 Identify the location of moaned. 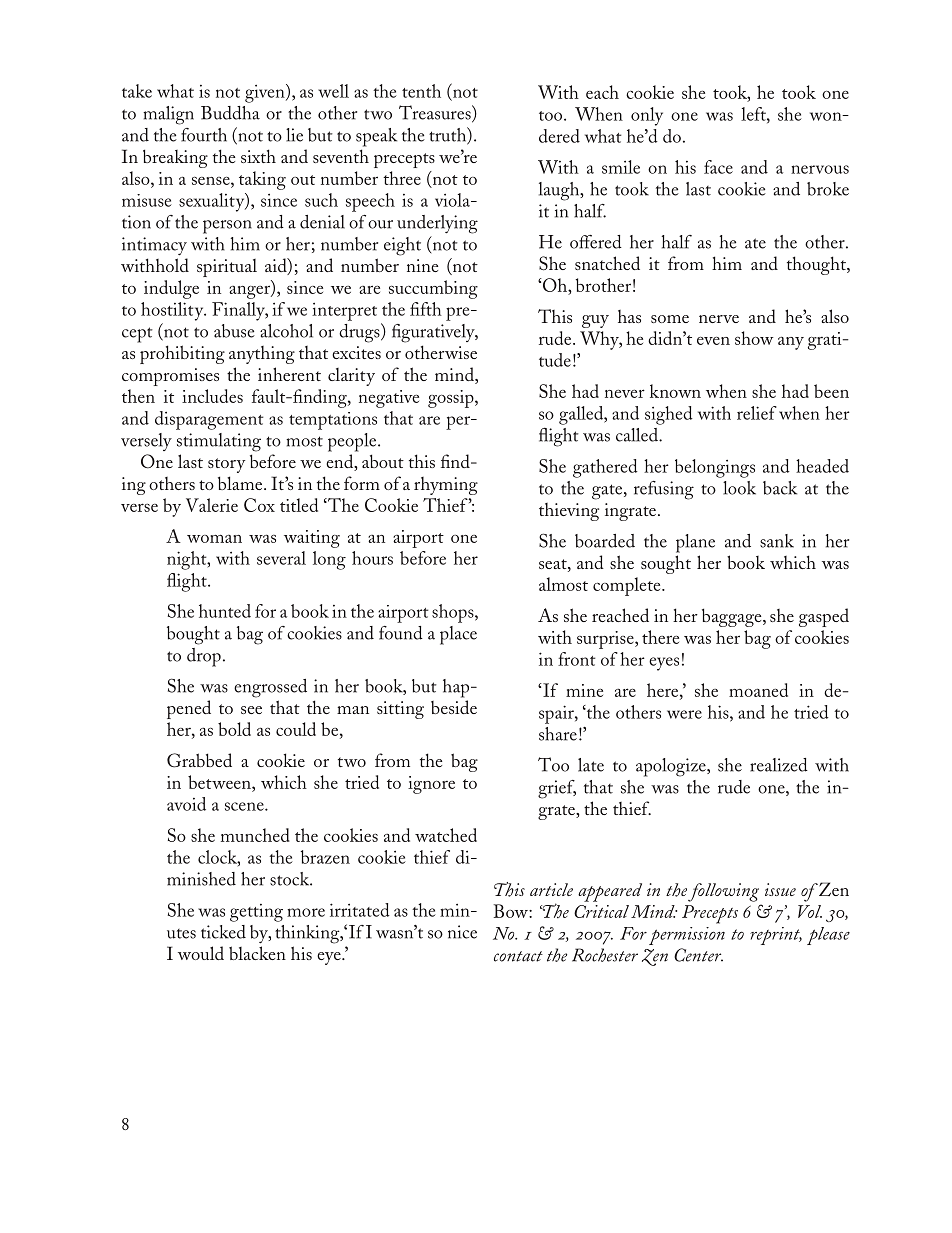
(758, 690).
